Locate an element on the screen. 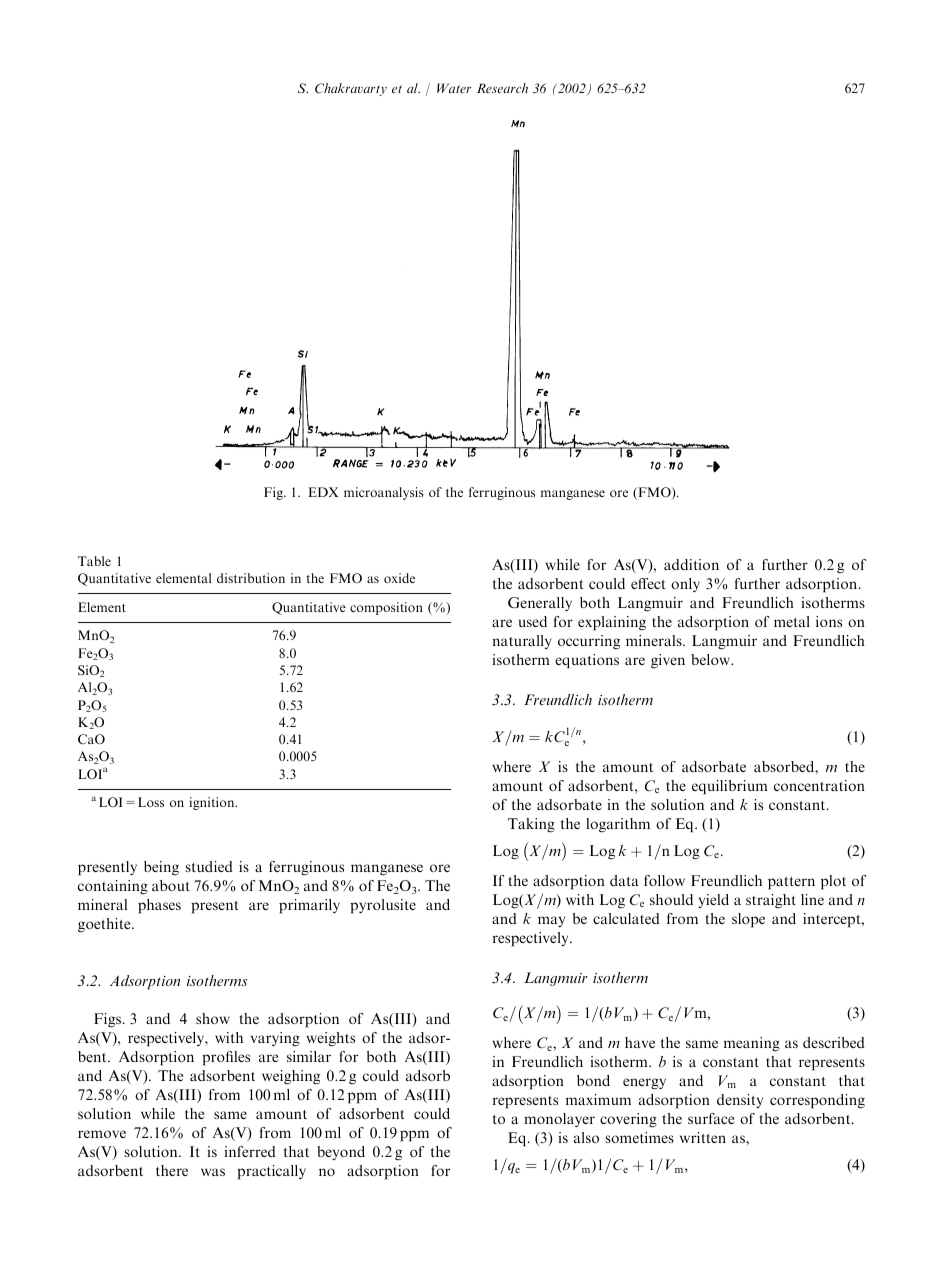  Water is located at coordinates (454, 88).
